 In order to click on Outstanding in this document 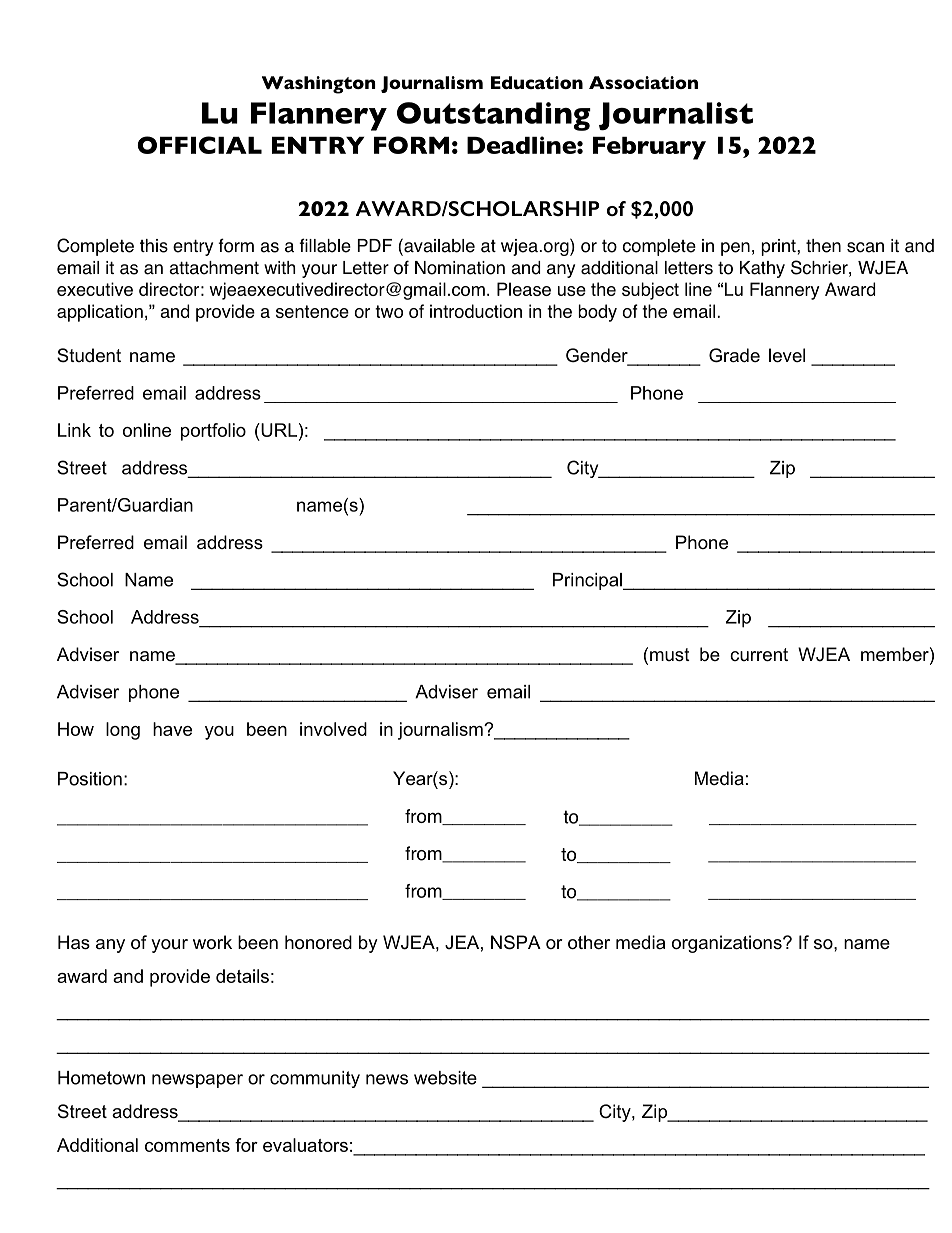, I will do `click(494, 116)`.
